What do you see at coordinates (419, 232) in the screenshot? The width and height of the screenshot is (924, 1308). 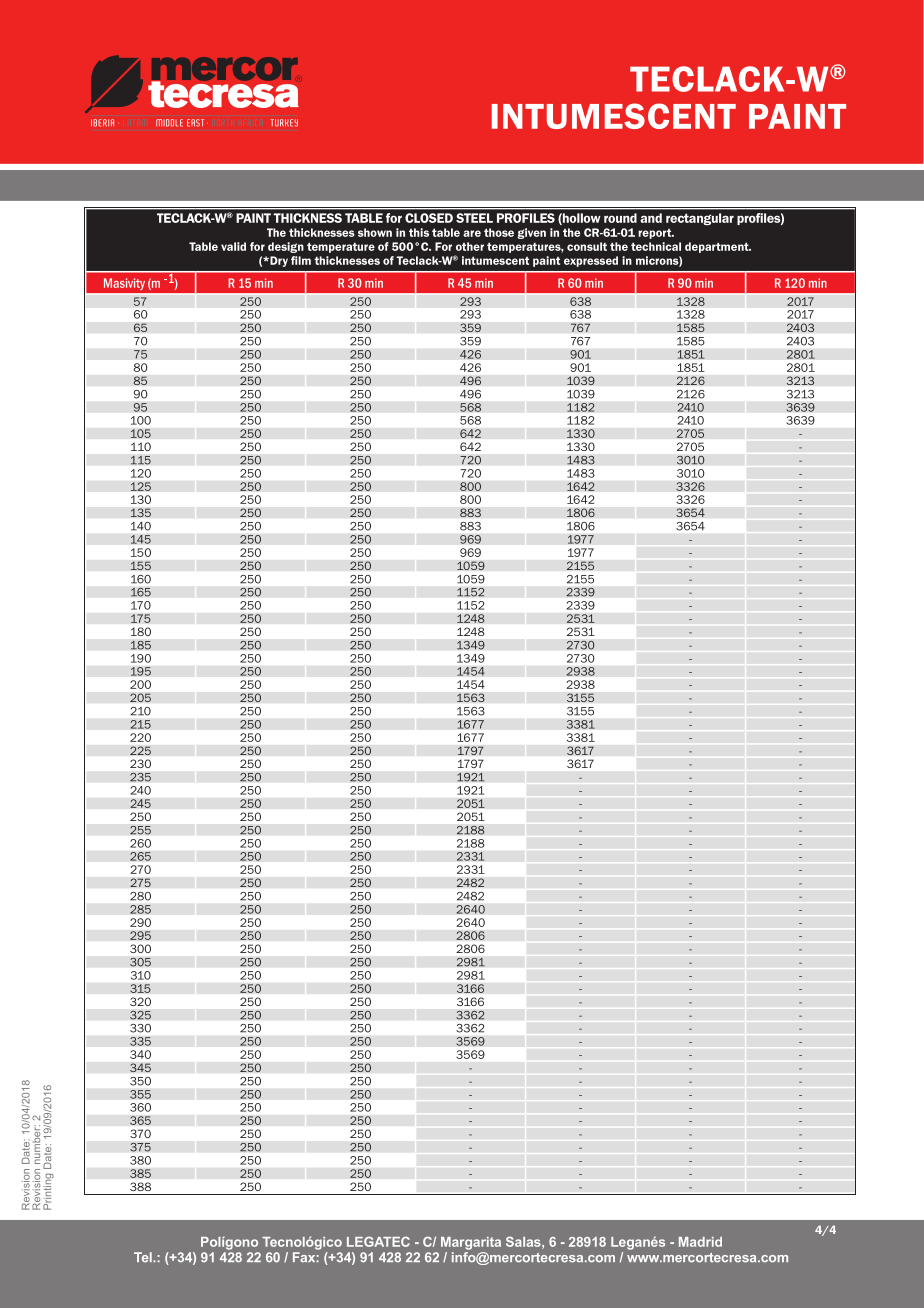 I see `this` at bounding box center [419, 232].
